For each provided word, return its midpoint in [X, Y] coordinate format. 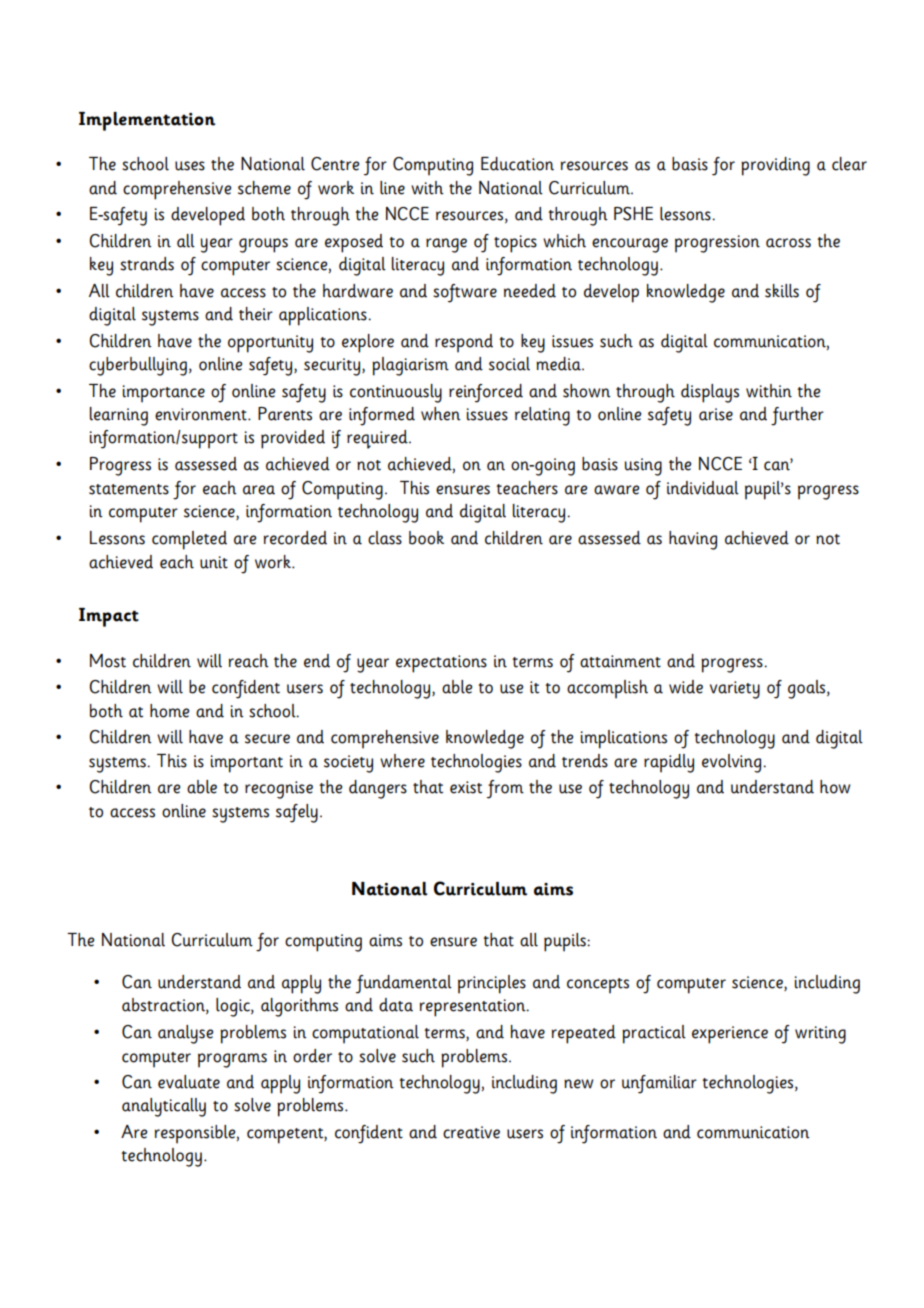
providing [775, 166]
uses [190, 166]
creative [471, 1132]
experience [730, 1035]
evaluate [189, 1082]
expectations [441, 664]
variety [735, 690]
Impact [109, 617]
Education [517, 164]
